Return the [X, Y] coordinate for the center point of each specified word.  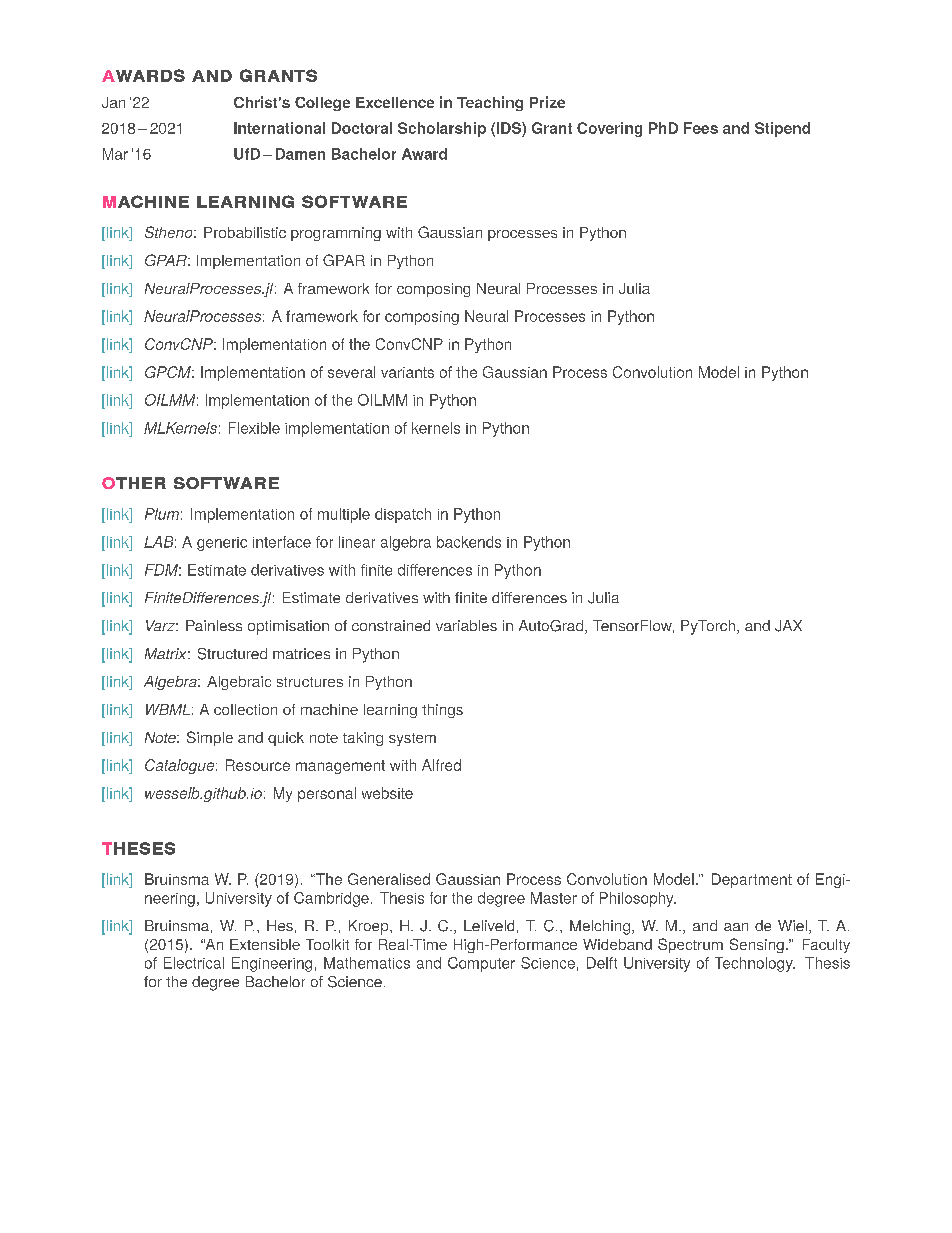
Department [752, 880]
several [351, 372]
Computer [481, 964]
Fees [701, 128]
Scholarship [442, 129]
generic [222, 544]
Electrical [194, 963]
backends [469, 542]
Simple [210, 738]
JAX [788, 626]
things [442, 711]
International [279, 128]
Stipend [782, 129]
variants [407, 372]
